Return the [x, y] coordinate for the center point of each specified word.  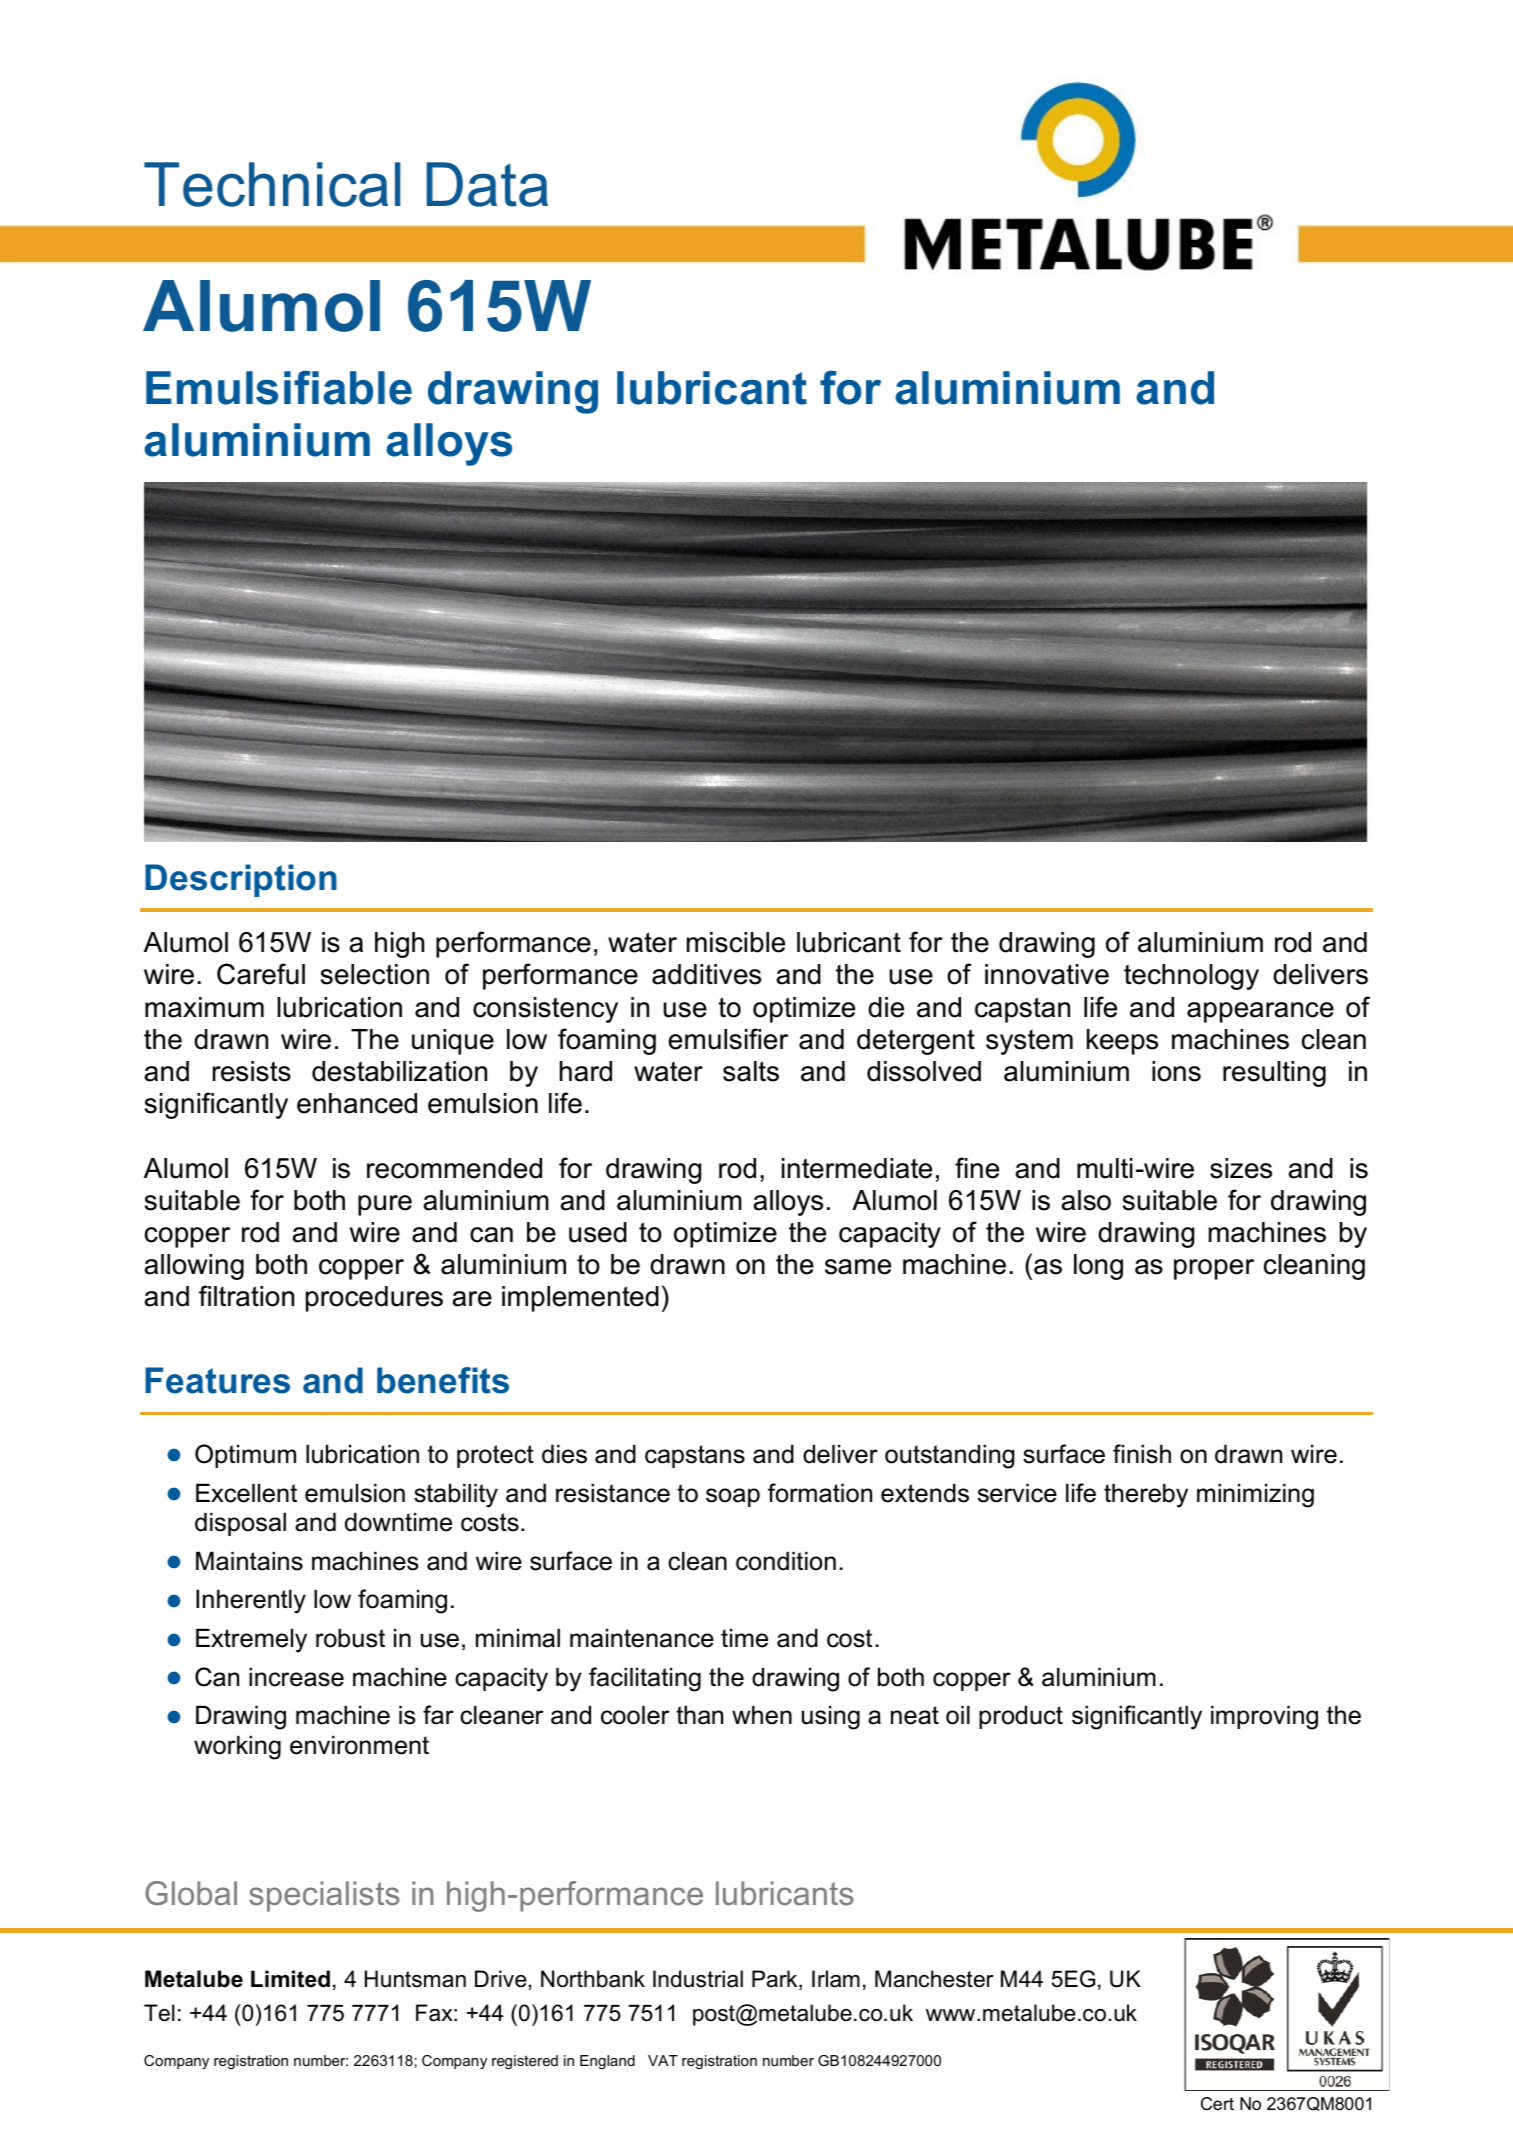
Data [487, 184]
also [1086, 1200]
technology [1191, 977]
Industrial [698, 1979]
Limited [290, 1979]
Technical [272, 184]
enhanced [357, 1103]
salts [751, 1071]
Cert [1217, 2103]
